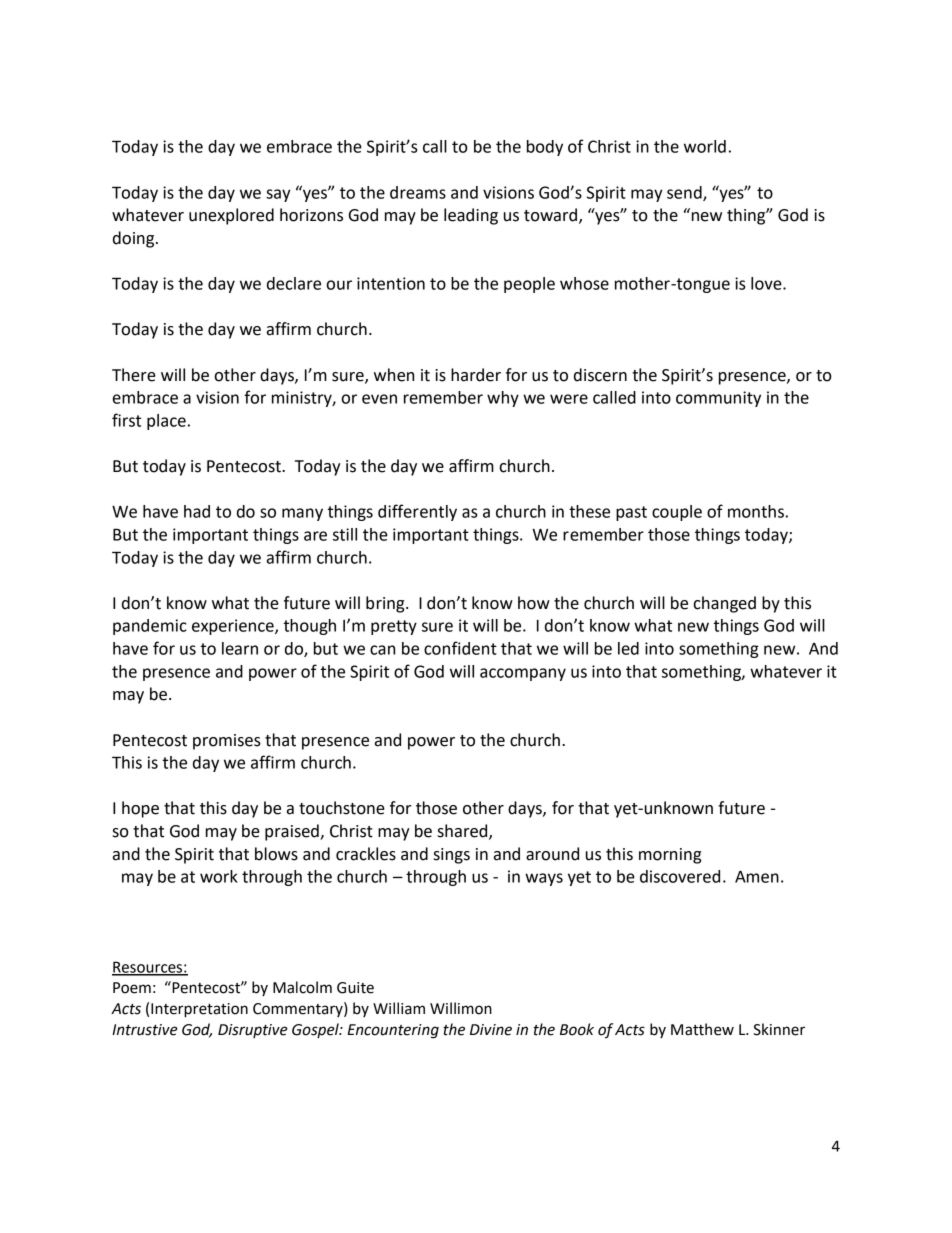 The height and width of the image is (1233, 952). What do you see at coordinates (140, 809) in the image?
I see `hope` at bounding box center [140, 809].
